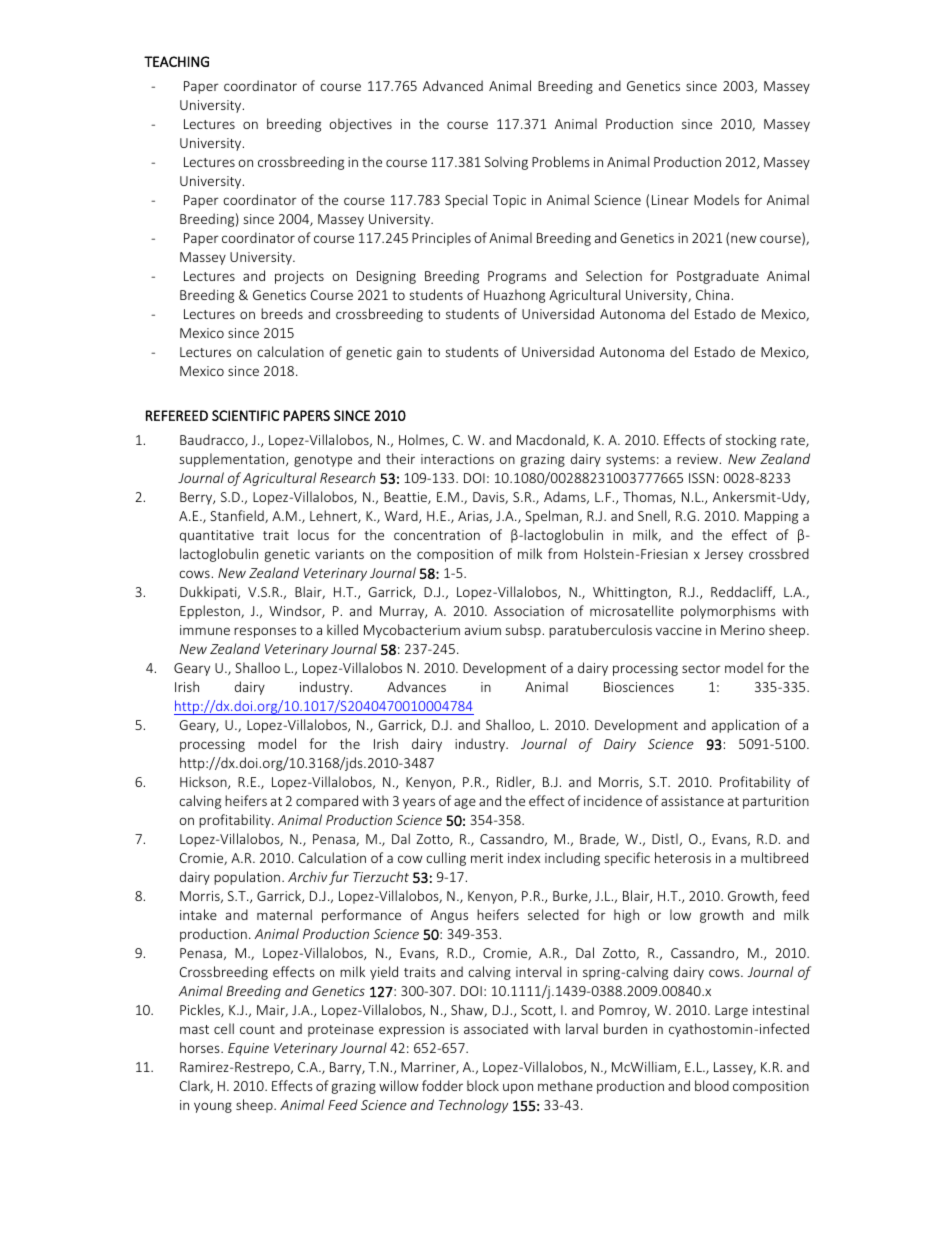 The width and height of the page is (952, 1233). What do you see at coordinates (265, 632) in the page?
I see `responses` at bounding box center [265, 632].
